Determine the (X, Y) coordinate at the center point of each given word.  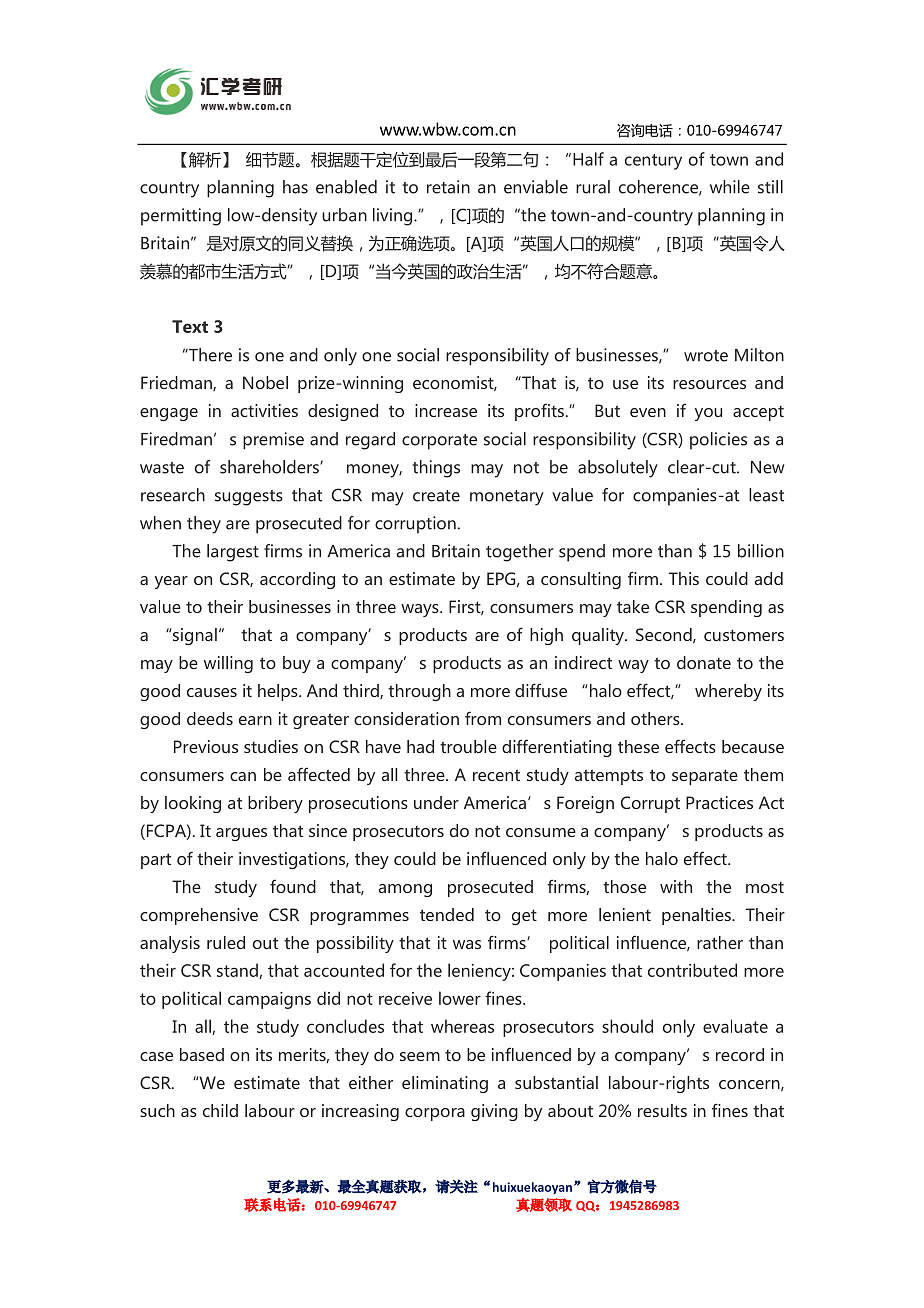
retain (448, 187)
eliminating (445, 1084)
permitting (181, 217)
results (662, 1110)
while (730, 187)
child (220, 1110)
